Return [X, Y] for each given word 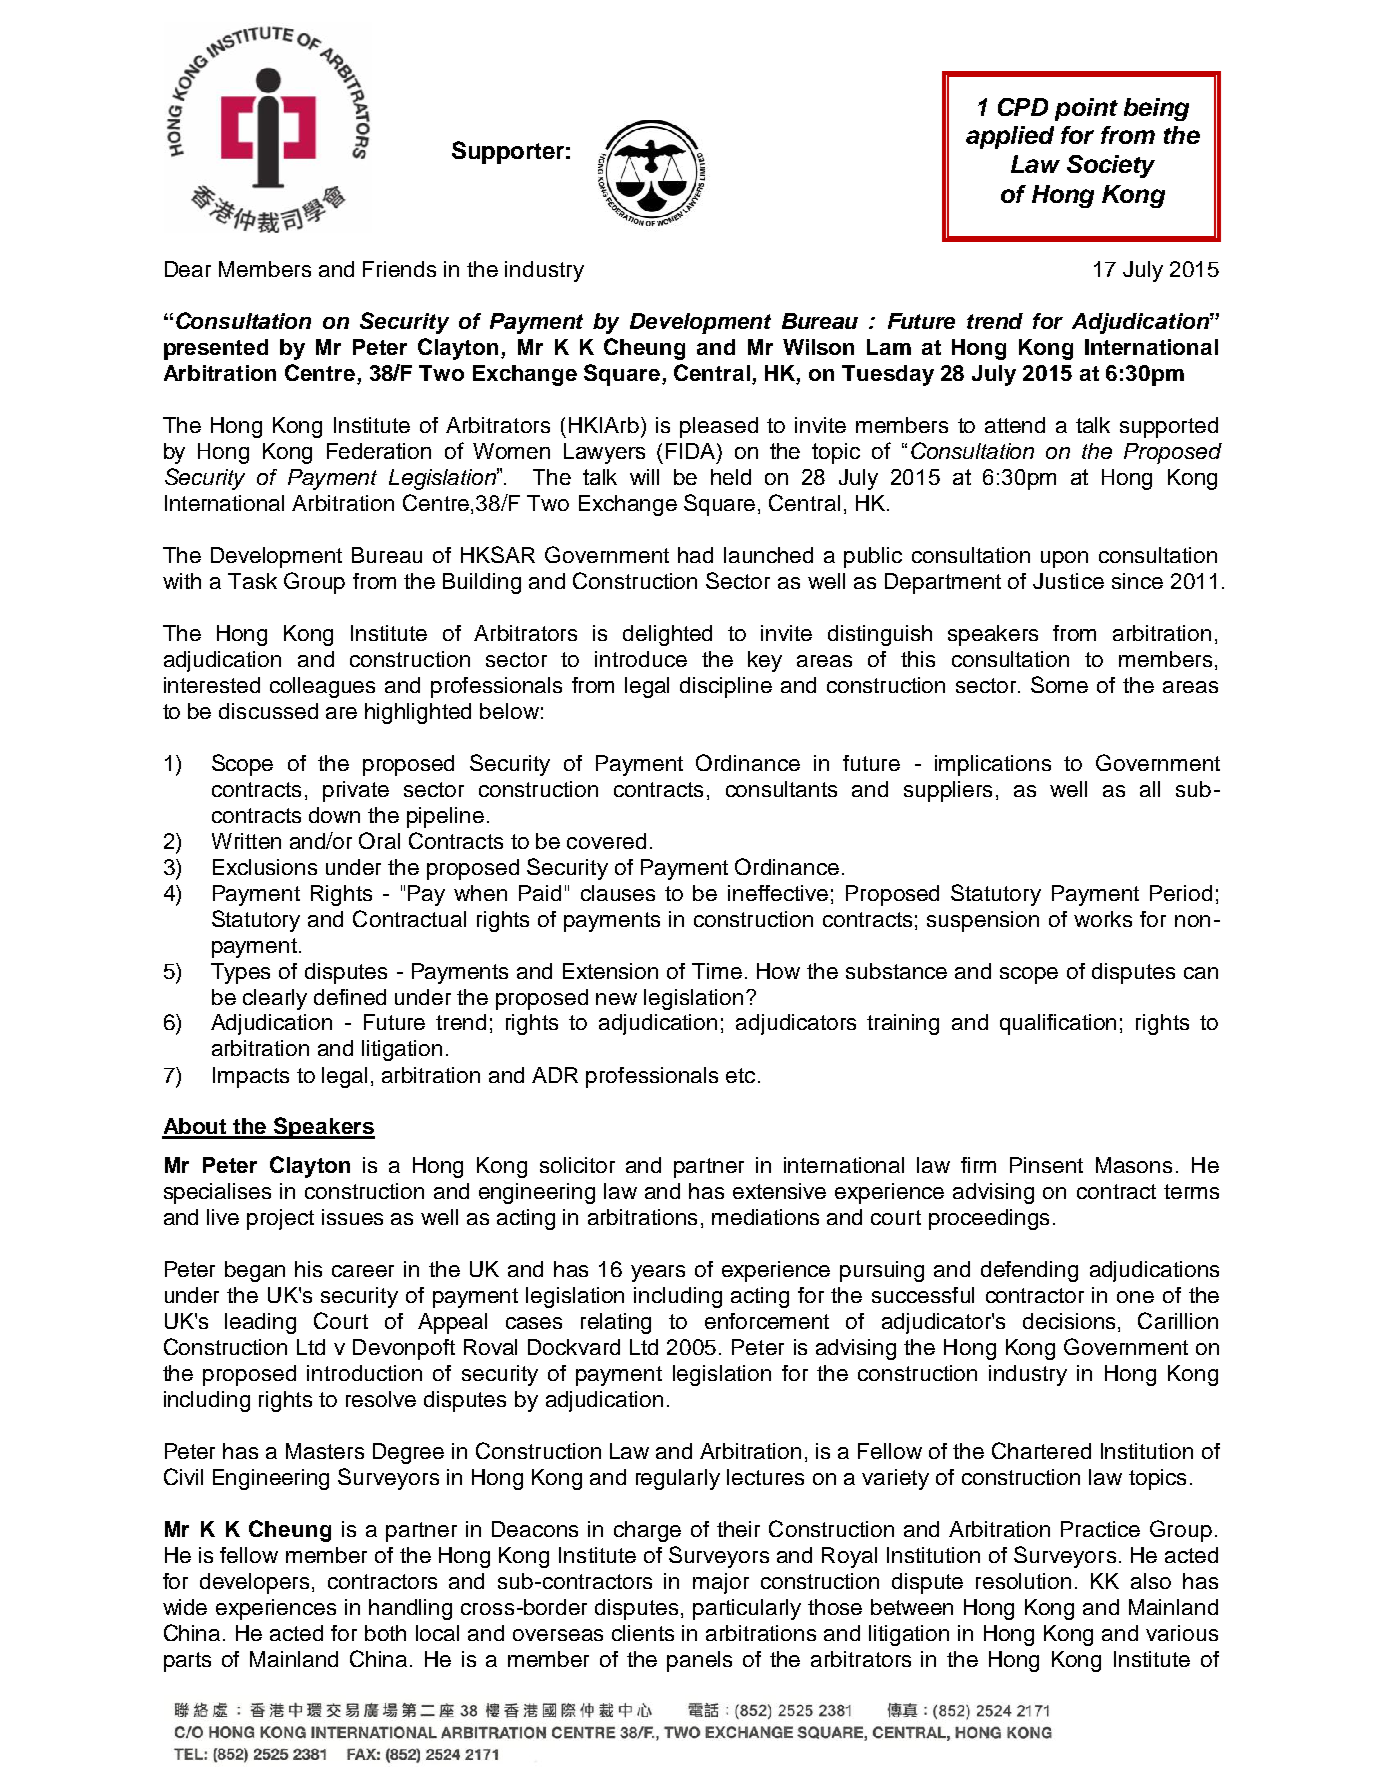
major [721, 1583]
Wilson [818, 347]
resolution [1023, 1581]
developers [254, 1583]
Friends [399, 269]
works [1103, 919]
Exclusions [265, 867]
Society [1111, 166]
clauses [618, 893]
